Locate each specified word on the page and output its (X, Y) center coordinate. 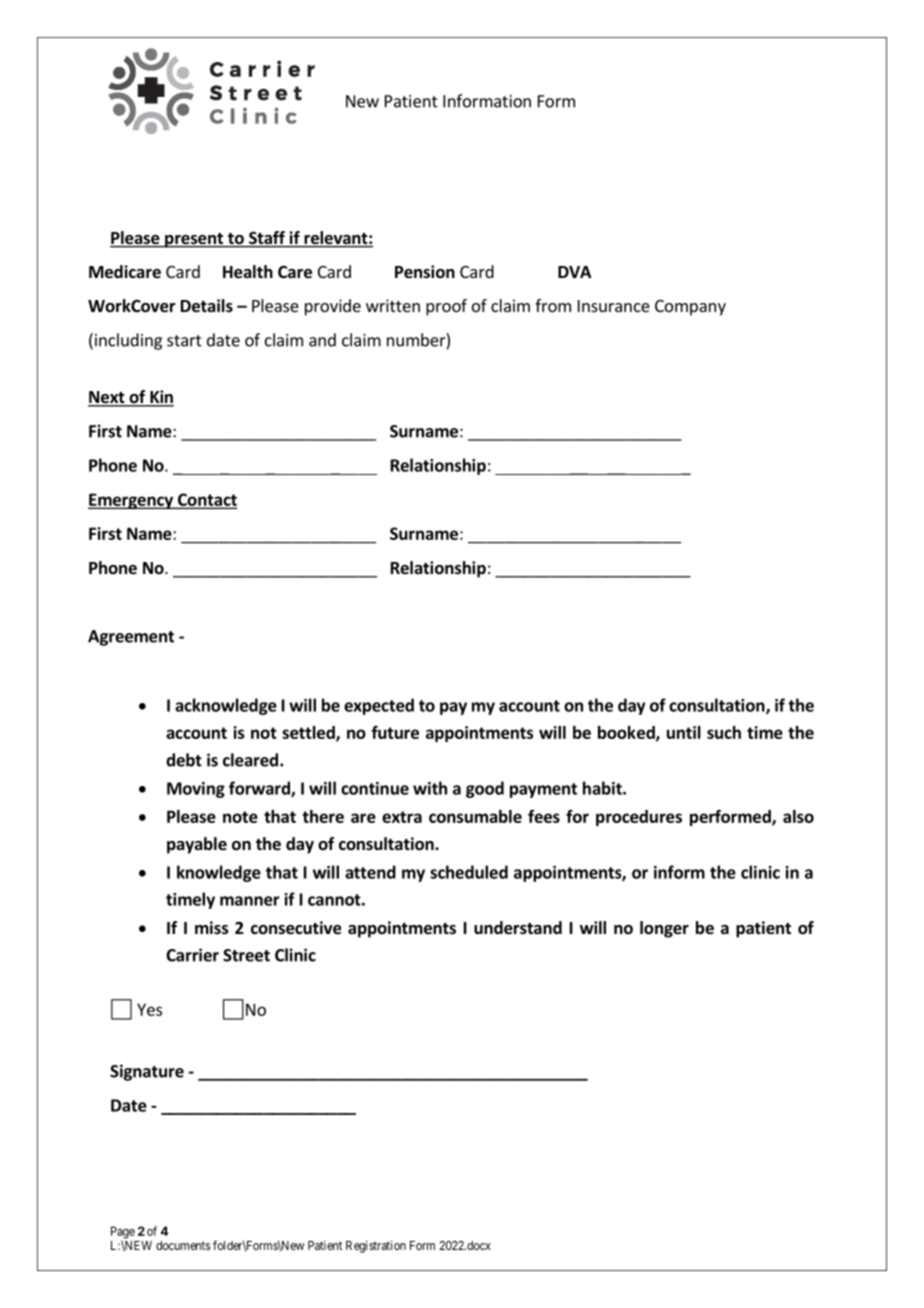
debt (184, 760)
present (194, 240)
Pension (425, 272)
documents (183, 1245)
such (724, 732)
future (395, 732)
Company (690, 308)
